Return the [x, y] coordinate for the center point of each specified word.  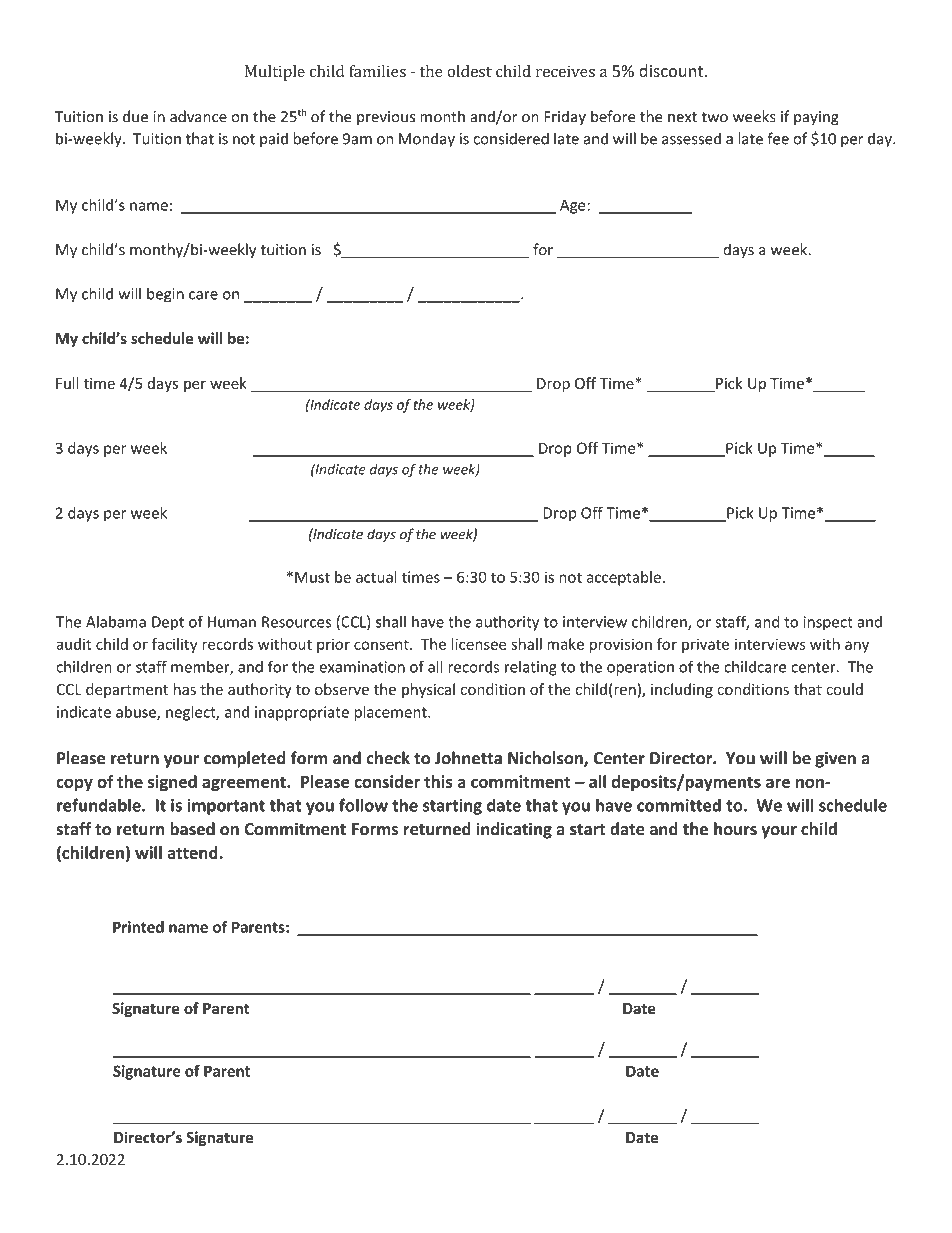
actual [376, 577]
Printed [138, 927]
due [135, 116]
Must [312, 577]
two [714, 117]
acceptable [624, 578]
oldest [469, 71]
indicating [514, 830]
